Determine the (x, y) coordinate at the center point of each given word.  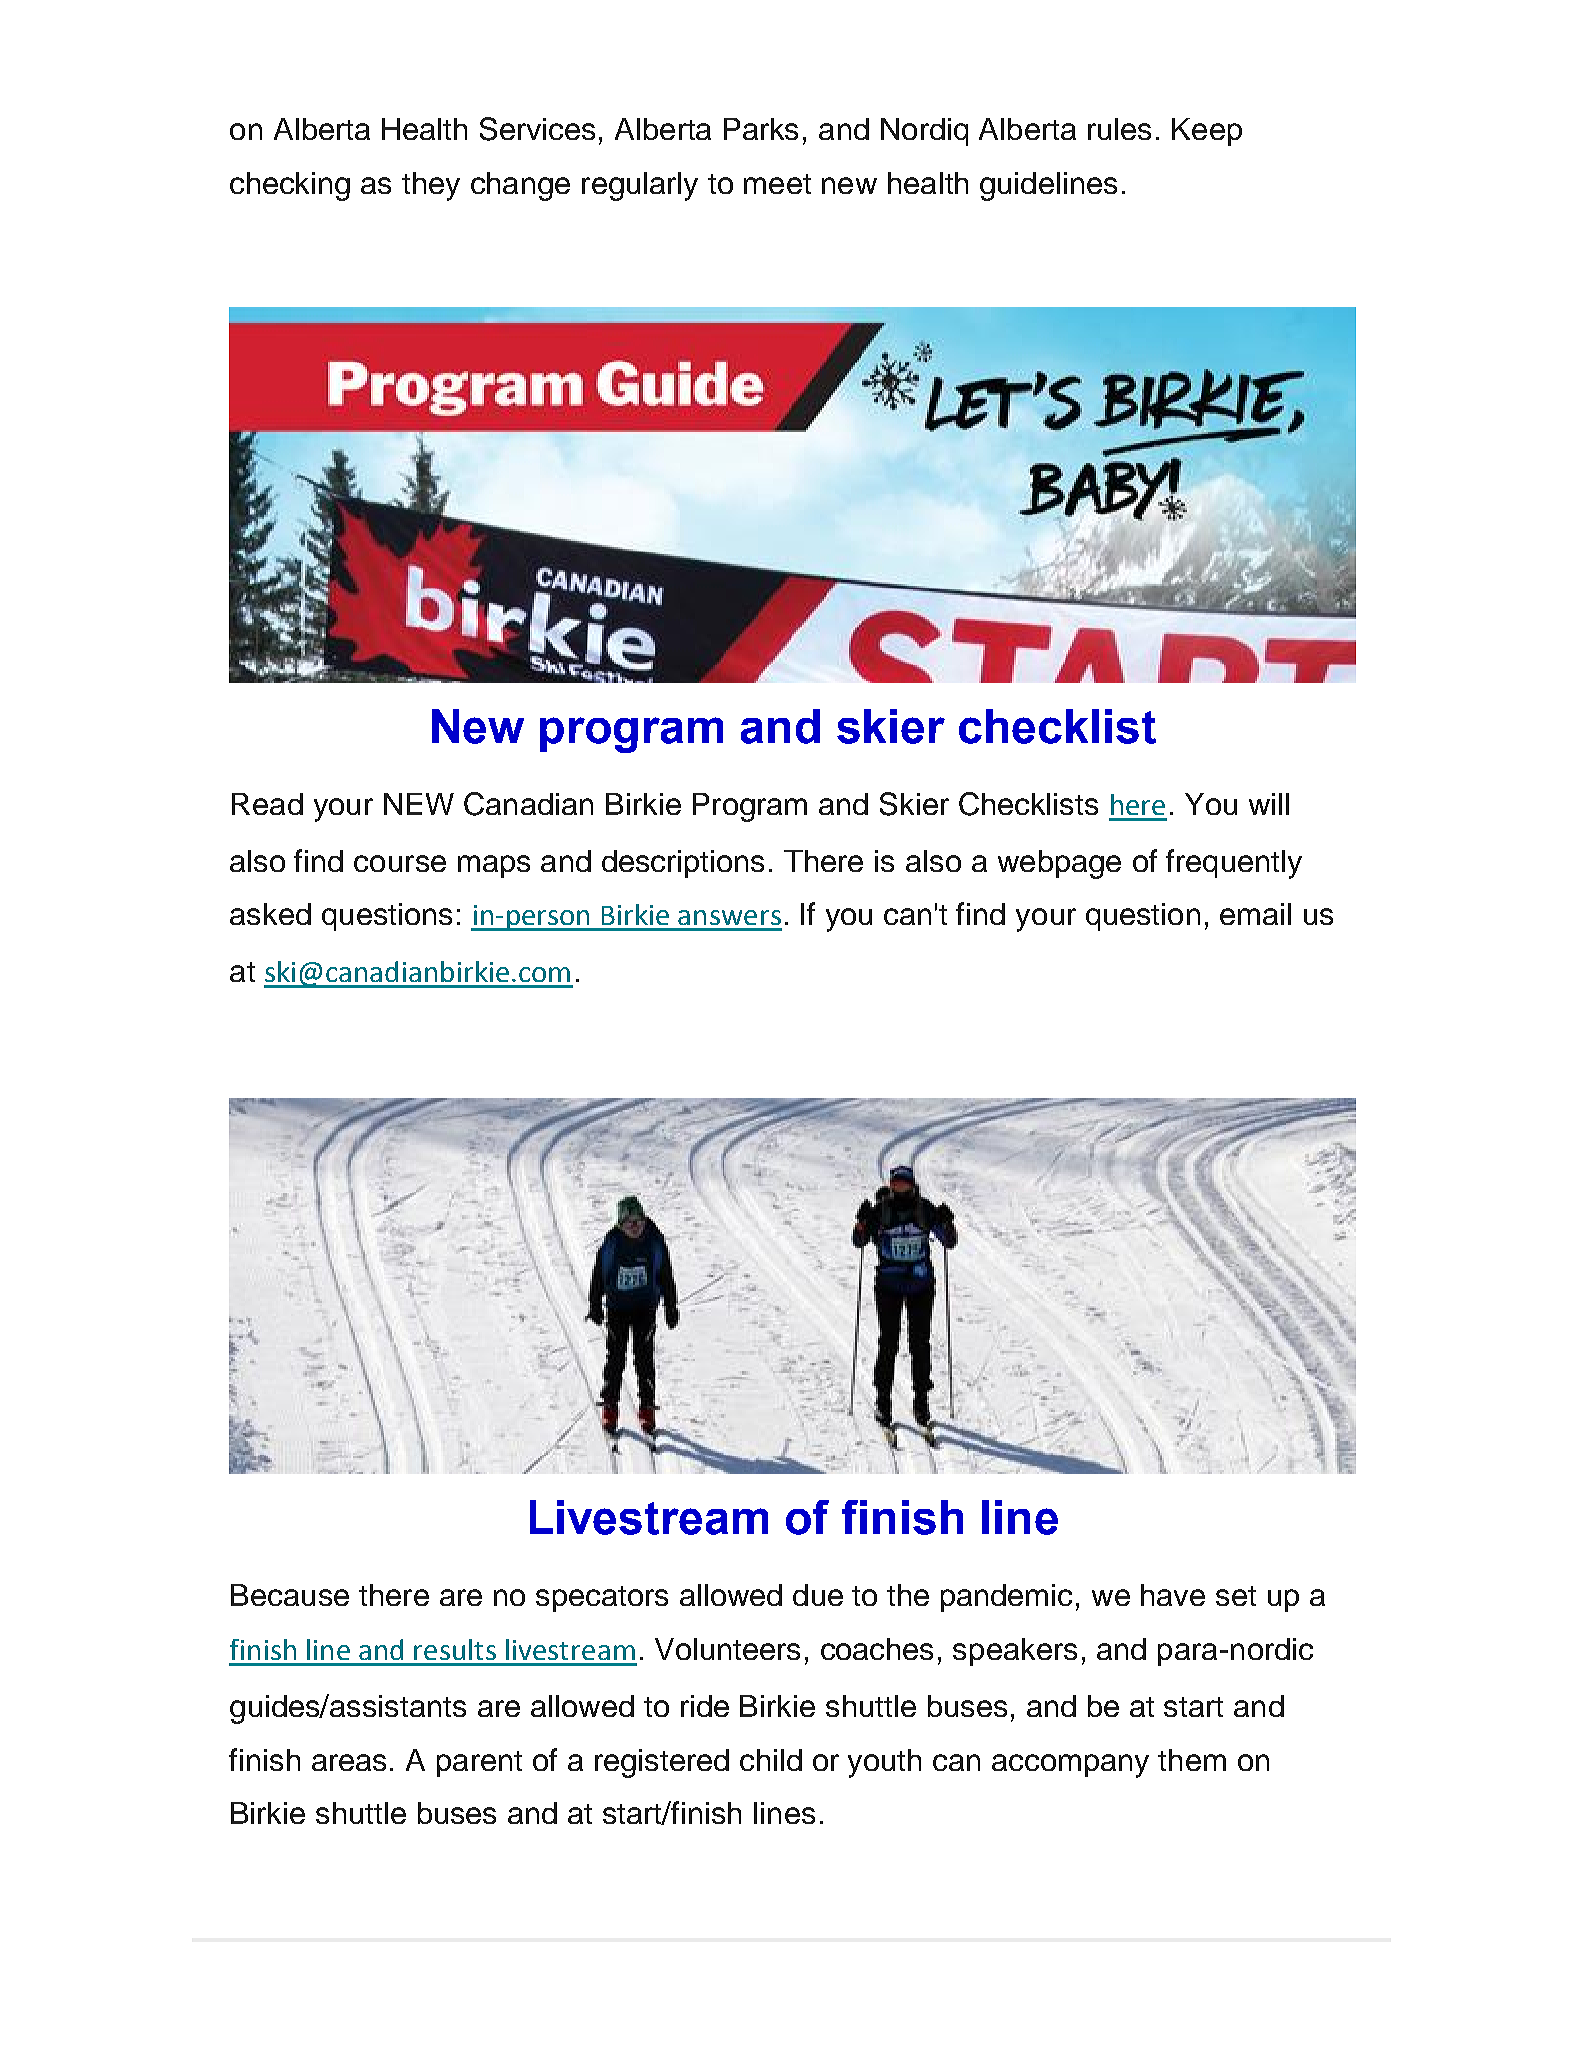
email (1255, 914)
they (431, 186)
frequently (1234, 864)
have (1173, 1595)
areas (349, 1762)
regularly (640, 186)
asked (270, 914)
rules (1119, 129)
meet (777, 184)
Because (290, 1595)
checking (290, 186)
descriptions (683, 864)
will (1269, 804)
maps (494, 866)
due (818, 1595)
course (400, 863)
